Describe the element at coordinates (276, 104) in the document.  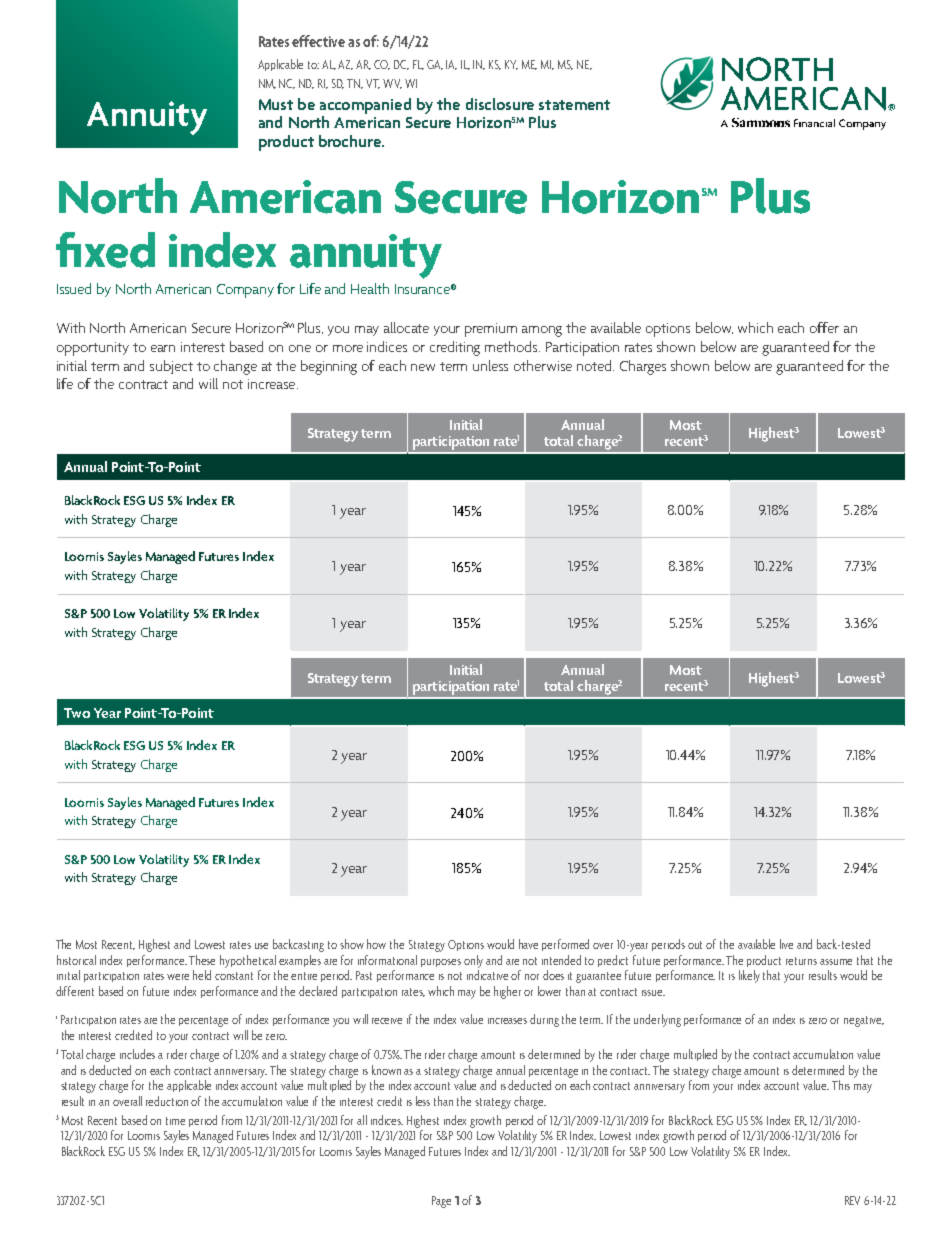
I see `Must` at that location.
